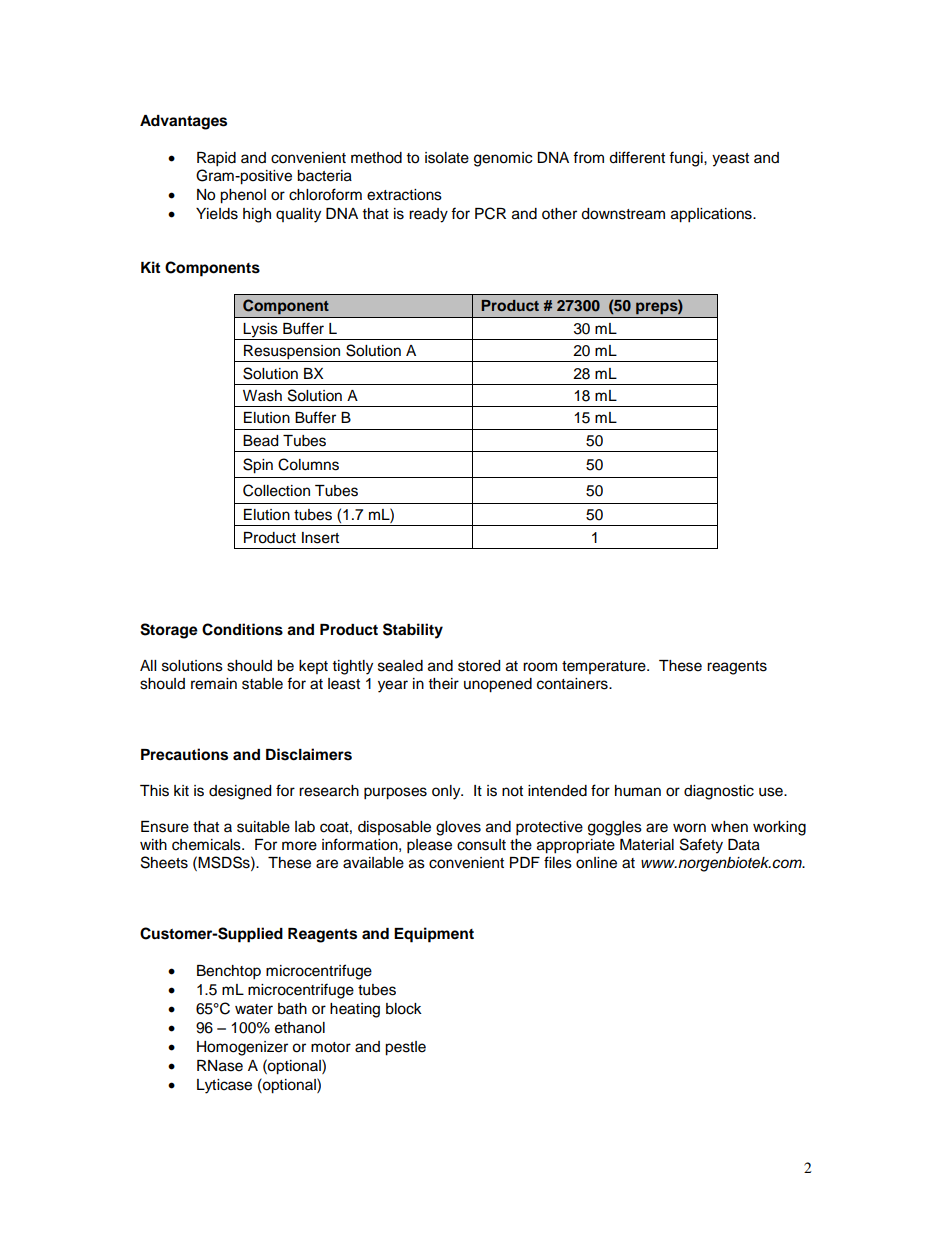  I want to click on applications, so click(712, 215).
